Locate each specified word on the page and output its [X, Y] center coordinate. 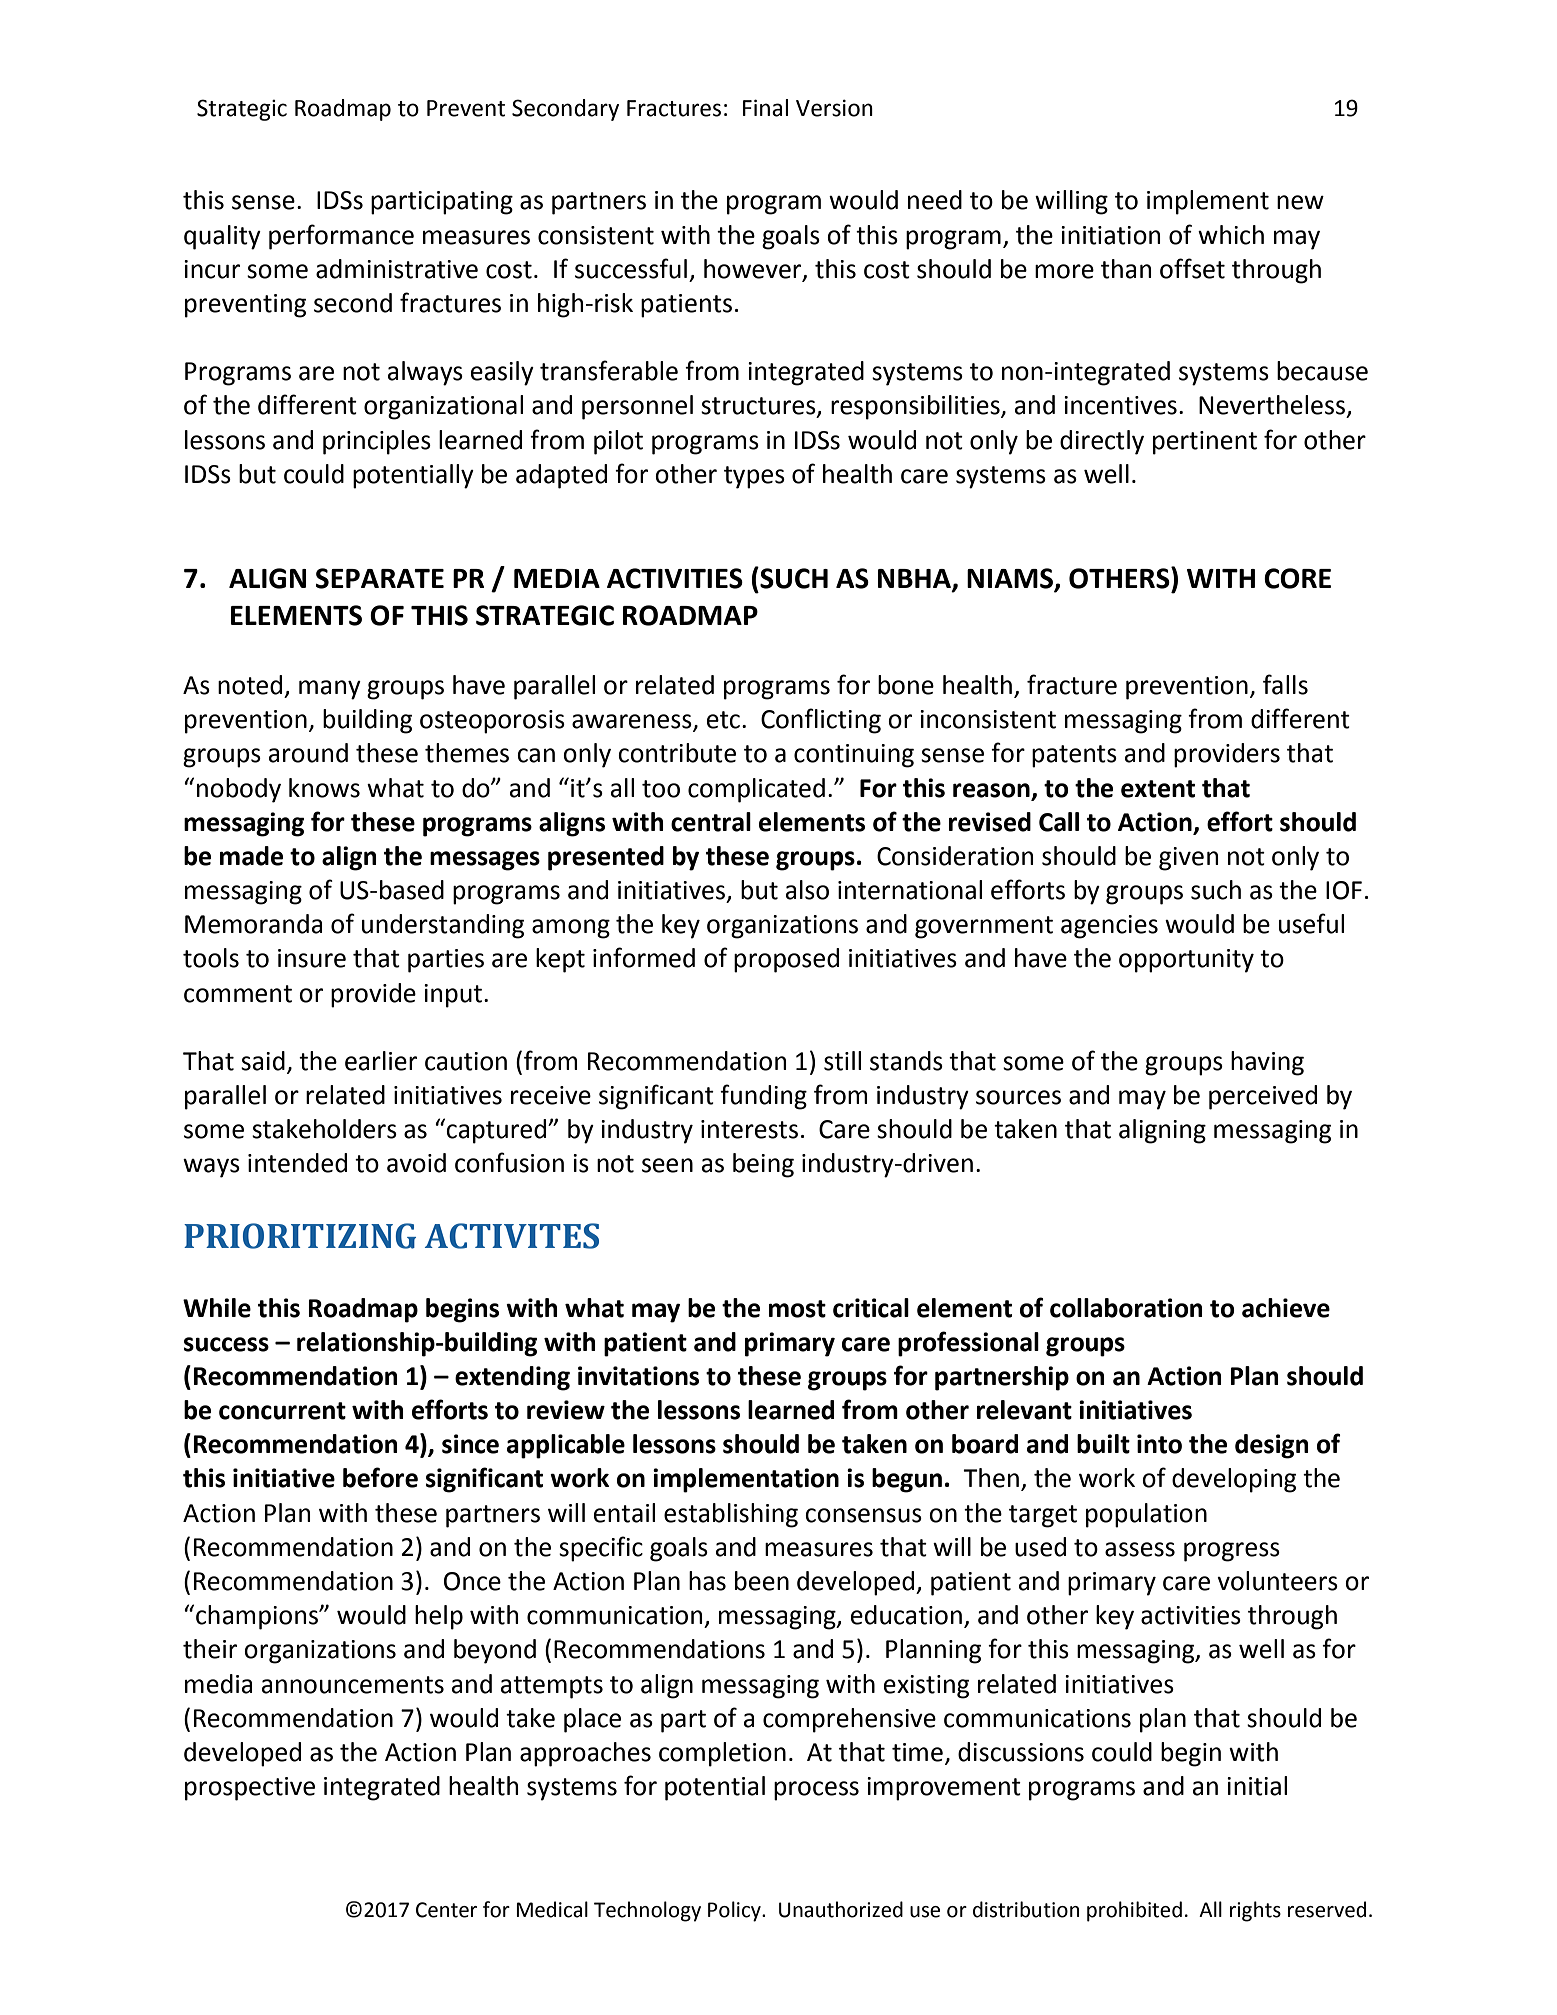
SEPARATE [380, 578]
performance [341, 237]
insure [312, 958]
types [754, 477]
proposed [786, 960]
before [380, 1477]
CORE [1297, 578]
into [1159, 1444]
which [1231, 235]
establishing [731, 1515]
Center [446, 1910]
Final [765, 108]
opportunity [1186, 961]
